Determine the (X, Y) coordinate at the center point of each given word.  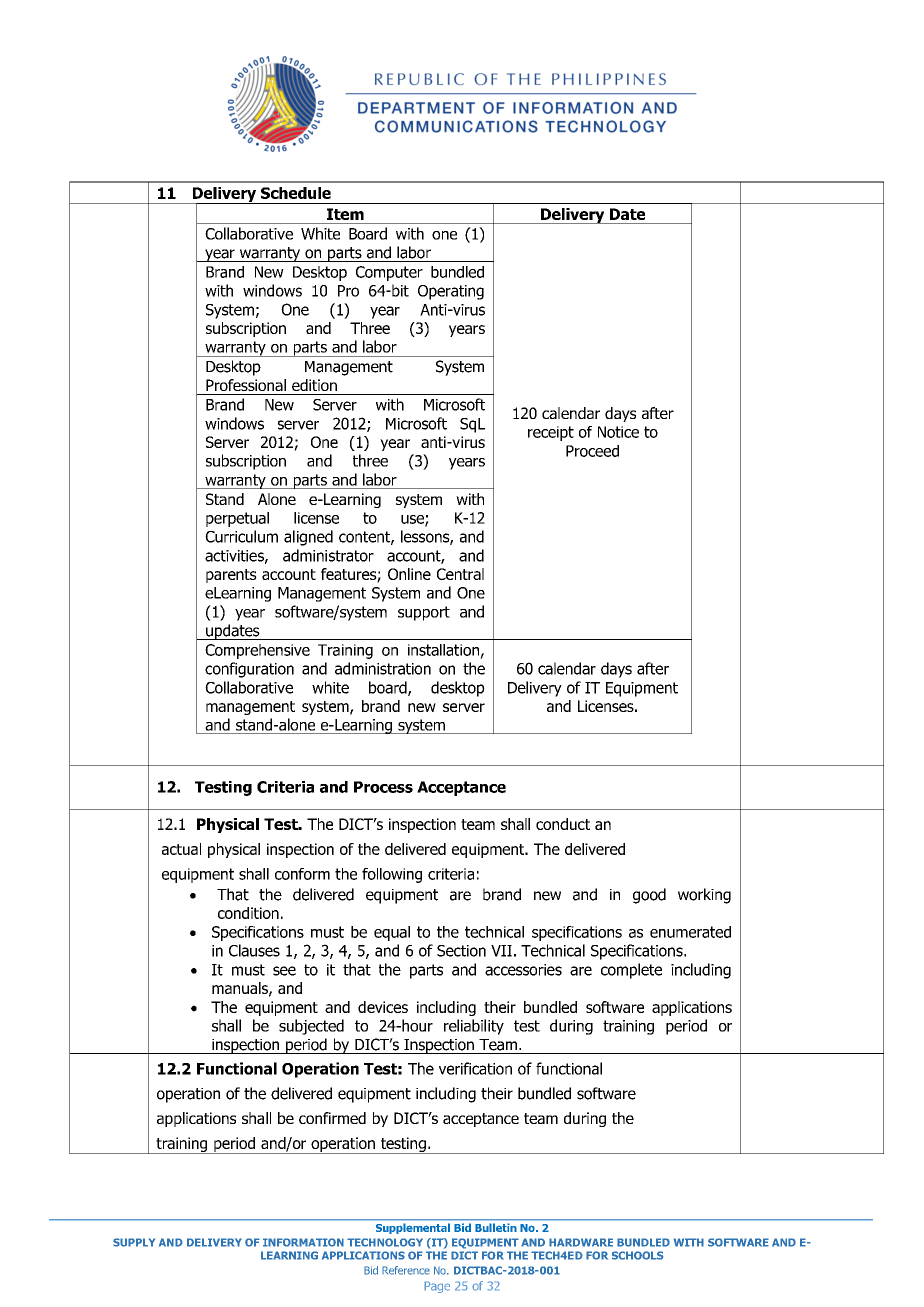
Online (409, 574)
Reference (406, 1270)
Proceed (592, 451)
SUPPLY (134, 1242)
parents (231, 576)
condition (248, 913)
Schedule (296, 193)
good (649, 896)
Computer (389, 273)
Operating (451, 292)
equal (392, 933)
